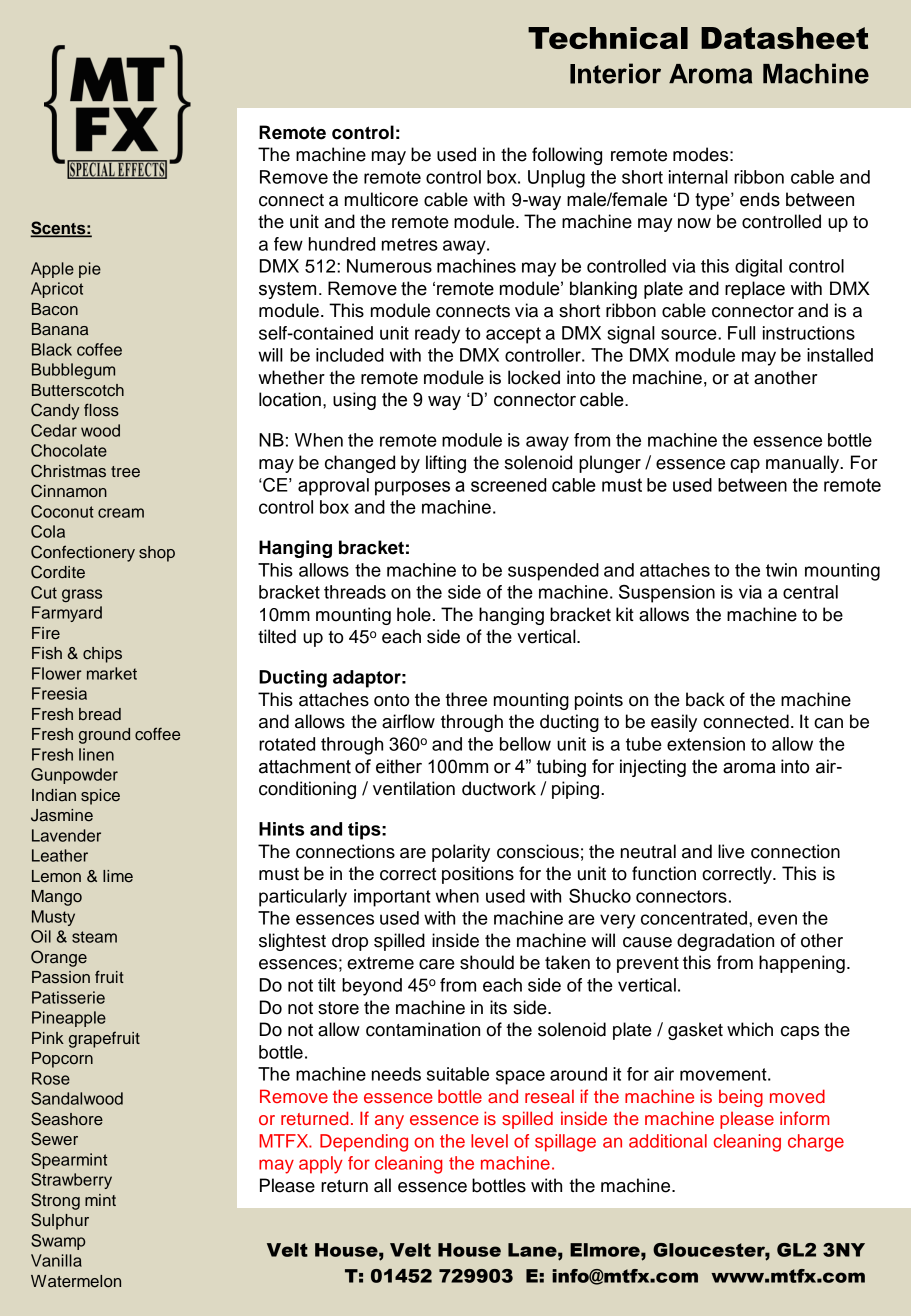 This document has width=911, height=1316. Describe the element at coordinates (102, 655) in the document. I see `chips` at that location.
